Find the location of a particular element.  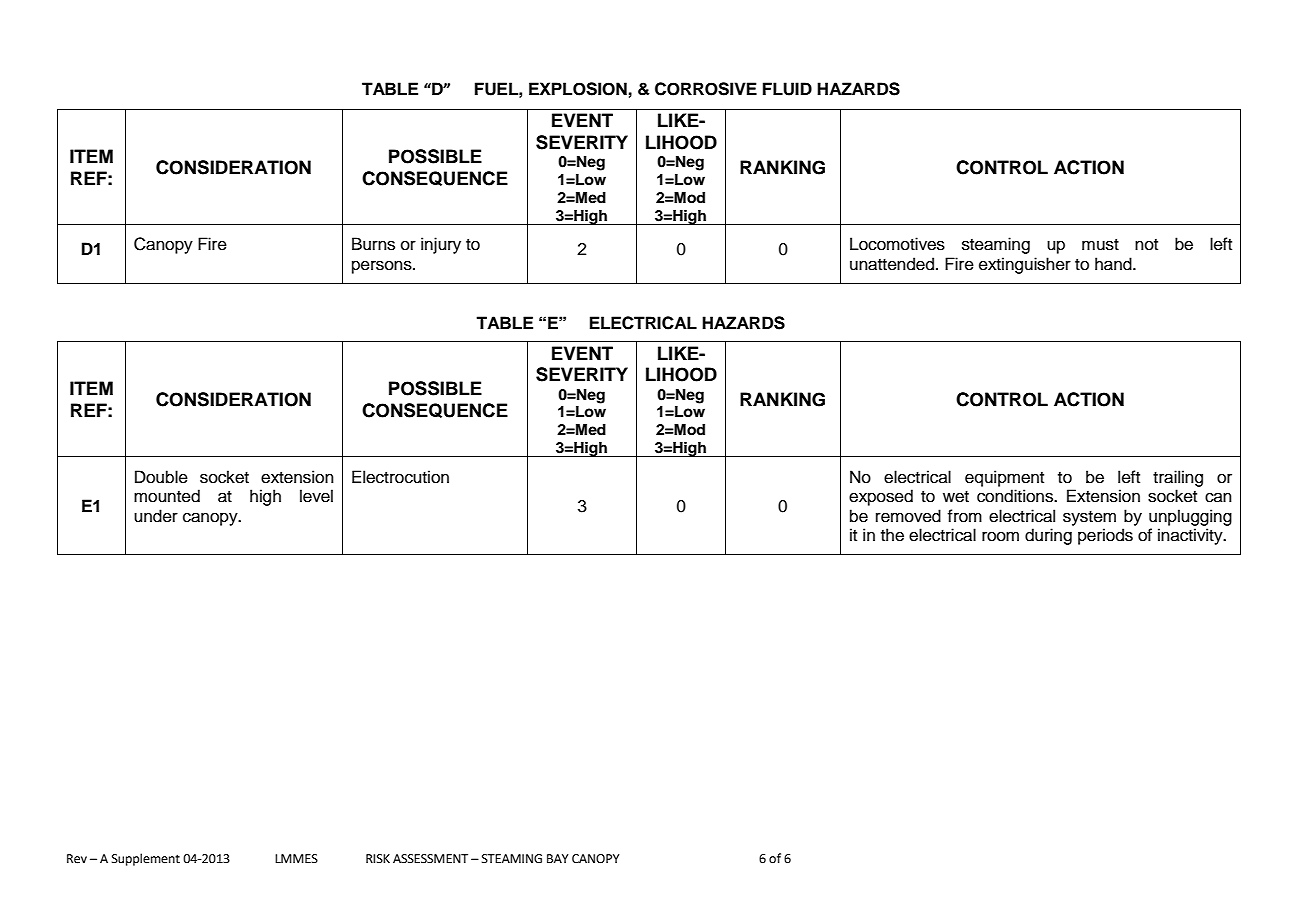

ASSESSMENT is located at coordinates (430, 859).
